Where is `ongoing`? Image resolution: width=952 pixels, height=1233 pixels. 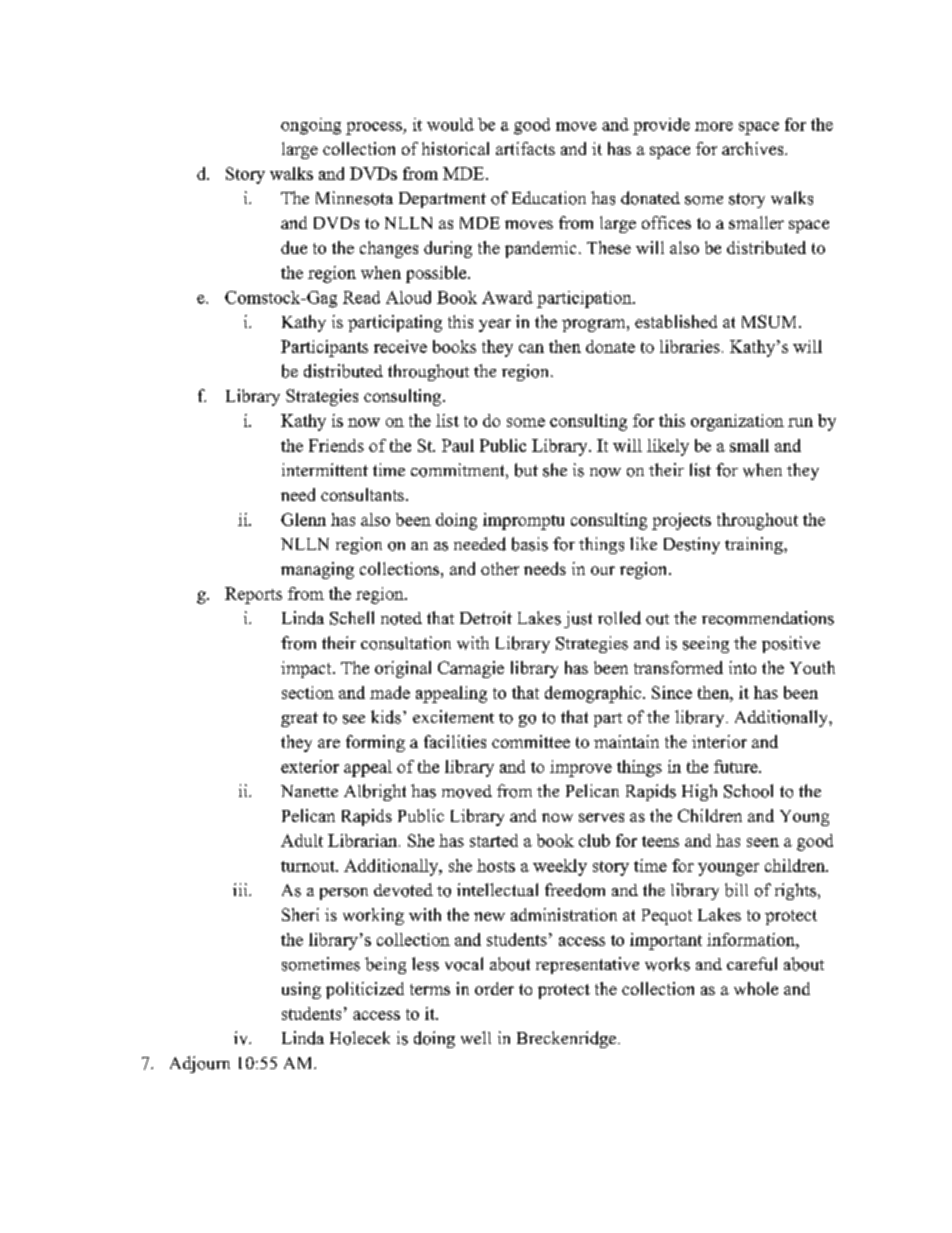 ongoing is located at coordinates (311, 126).
